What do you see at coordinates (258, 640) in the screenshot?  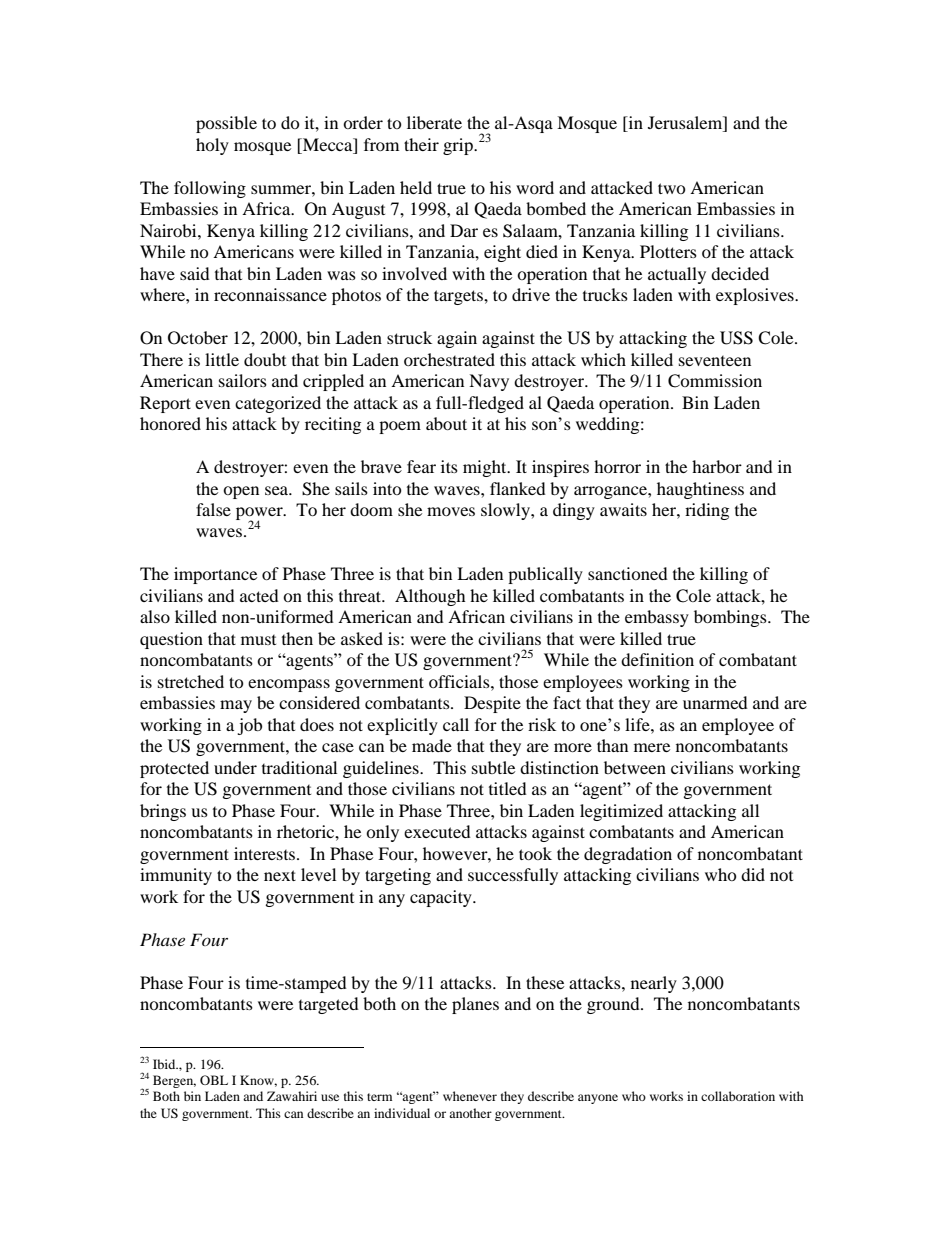 I see `must` at bounding box center [258, 640].
